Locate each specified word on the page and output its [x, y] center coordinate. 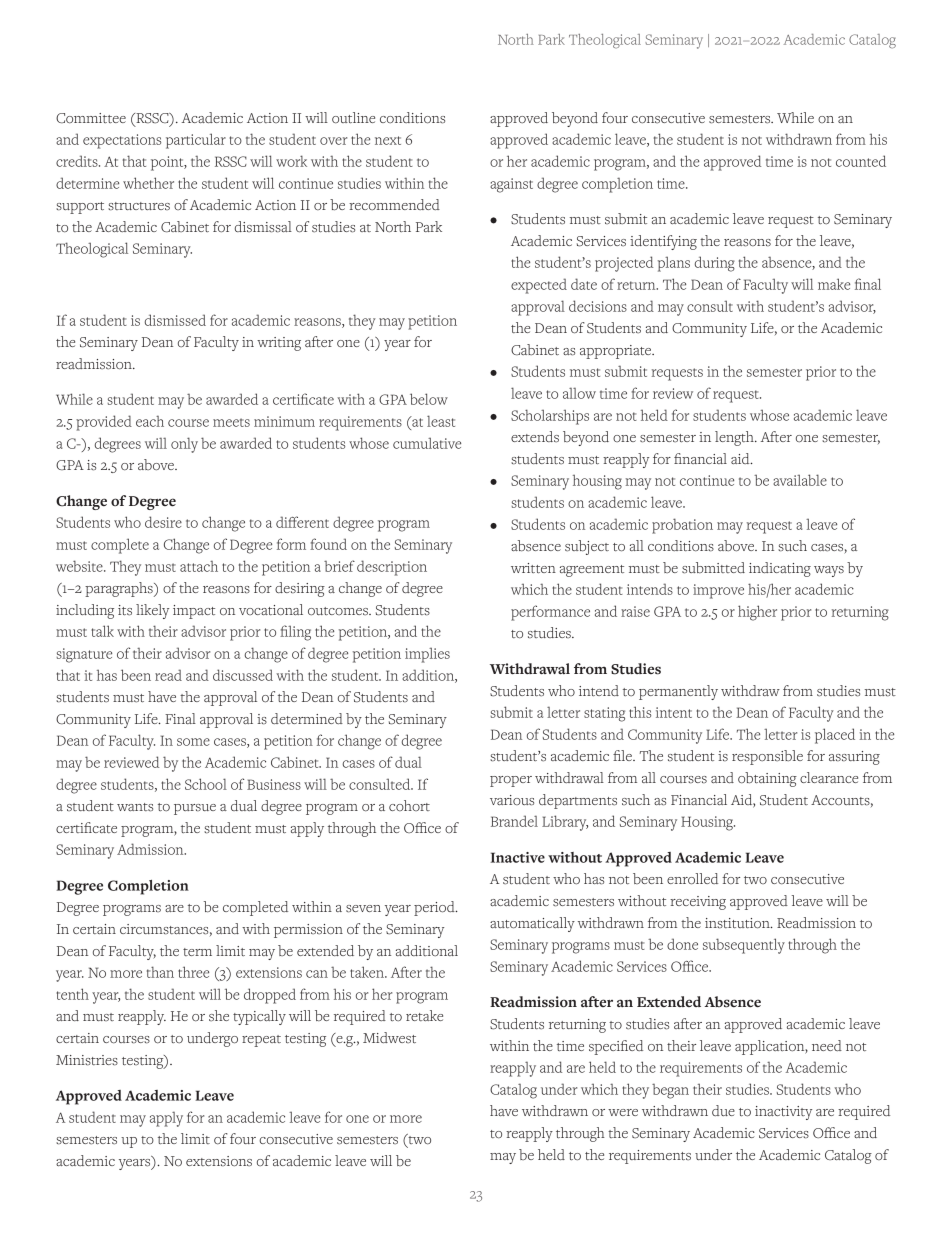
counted [861, 161]
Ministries [87, 1060]
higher [757, 613]
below [429, 399]
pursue [195, 809]
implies [427, 655]
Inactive [518, 857]
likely [152, 611]
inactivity [783, 1113]
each [150, 421]
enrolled [692, 879]
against [511, 185]
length [735, 438]
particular [196, 141]
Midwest [389, 1038]
